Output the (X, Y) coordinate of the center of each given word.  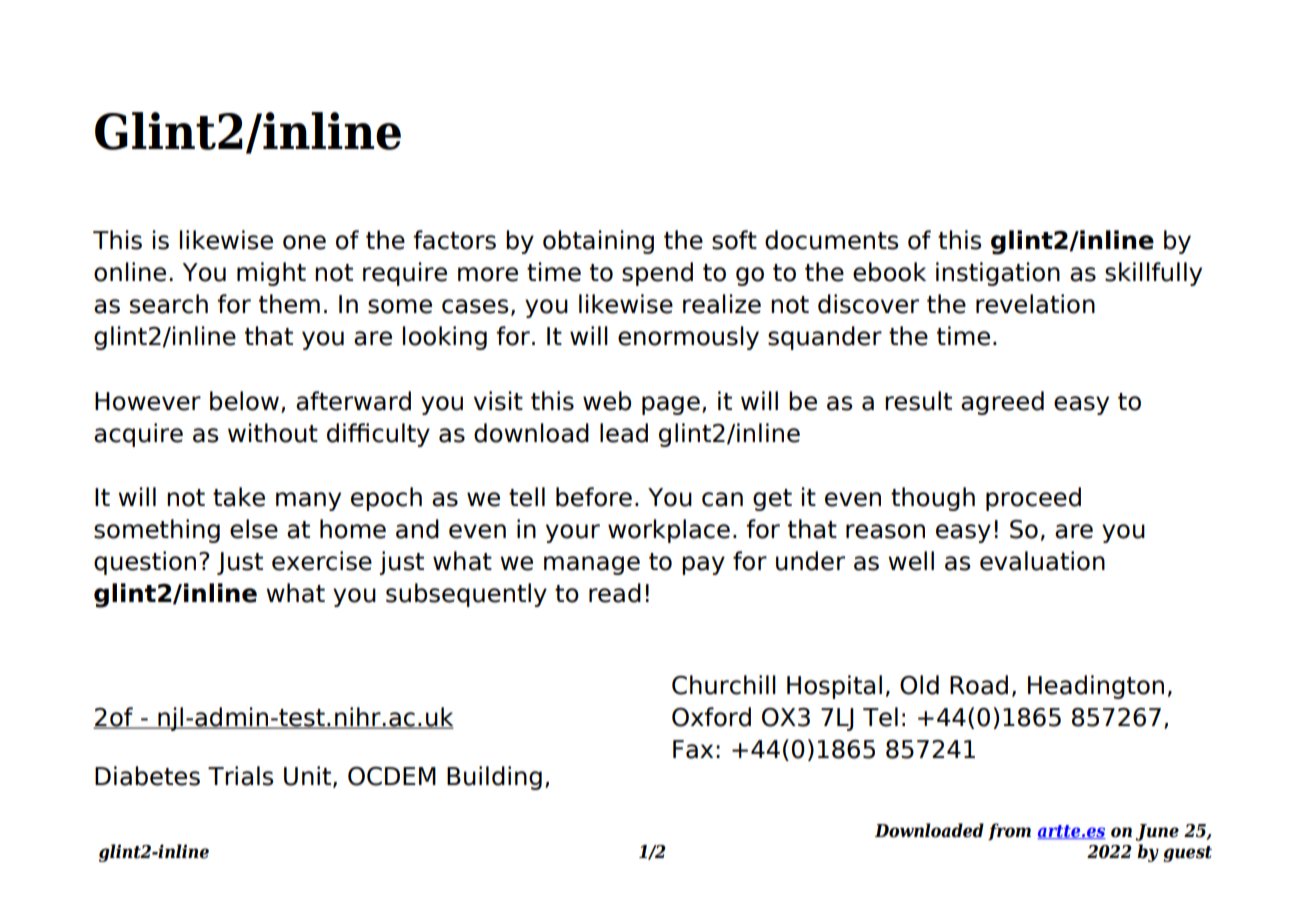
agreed (1002, 403)
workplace (669, 531)
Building (494, 778)
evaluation (1042, 561)
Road (979, 685)
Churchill (724, 685)
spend (657, 274)
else (254, 529)
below (244, 401)
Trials (241, 776)
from (1009, 832)
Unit (307, 776)
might (271, 274)
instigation (998, 274)
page (671, 405)
